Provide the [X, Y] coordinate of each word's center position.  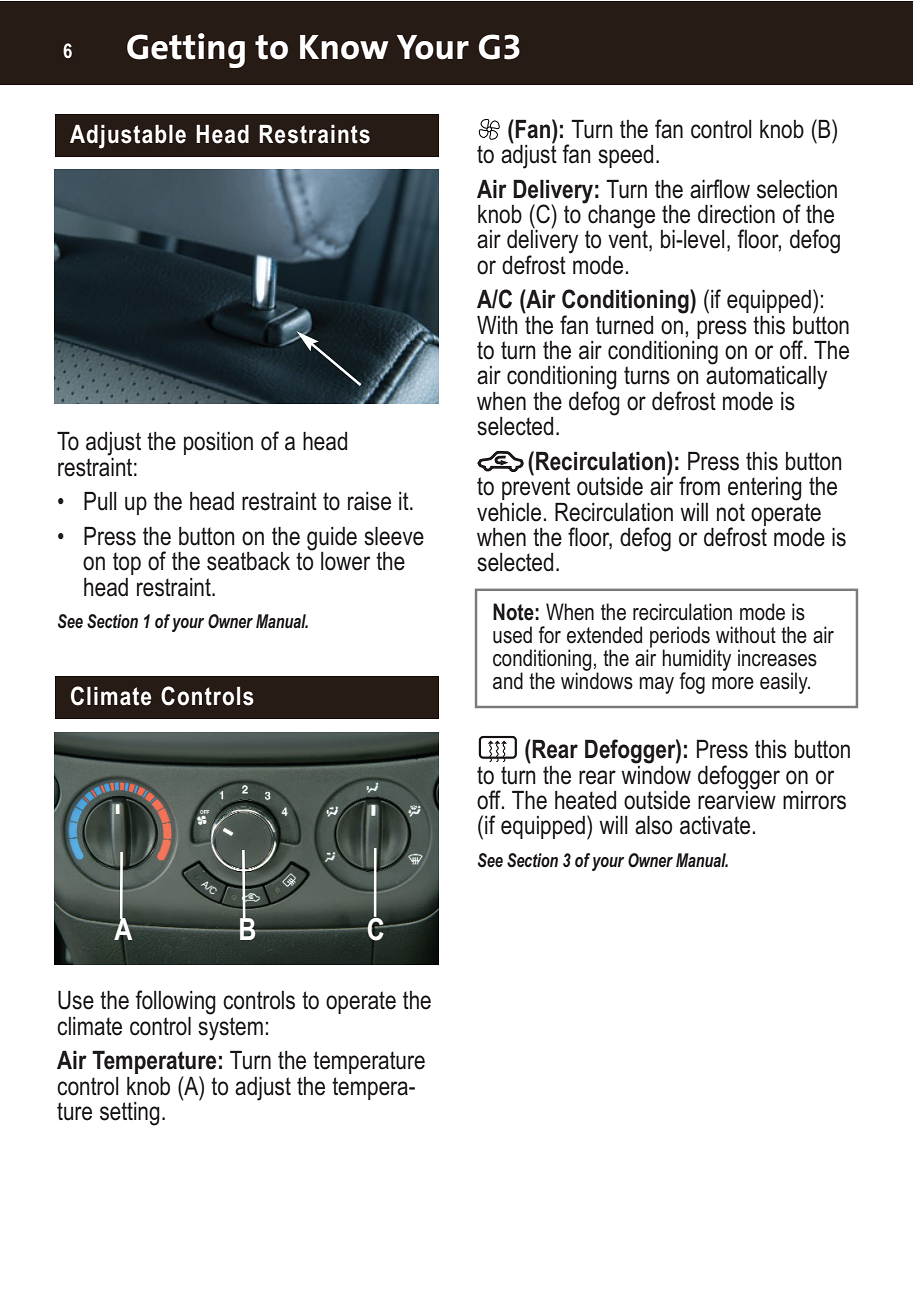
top [127, 563]
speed [625, 156]
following [175, 1002]
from [699, 486]
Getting [186, 50]
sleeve [394, 536]
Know [344, 47]
